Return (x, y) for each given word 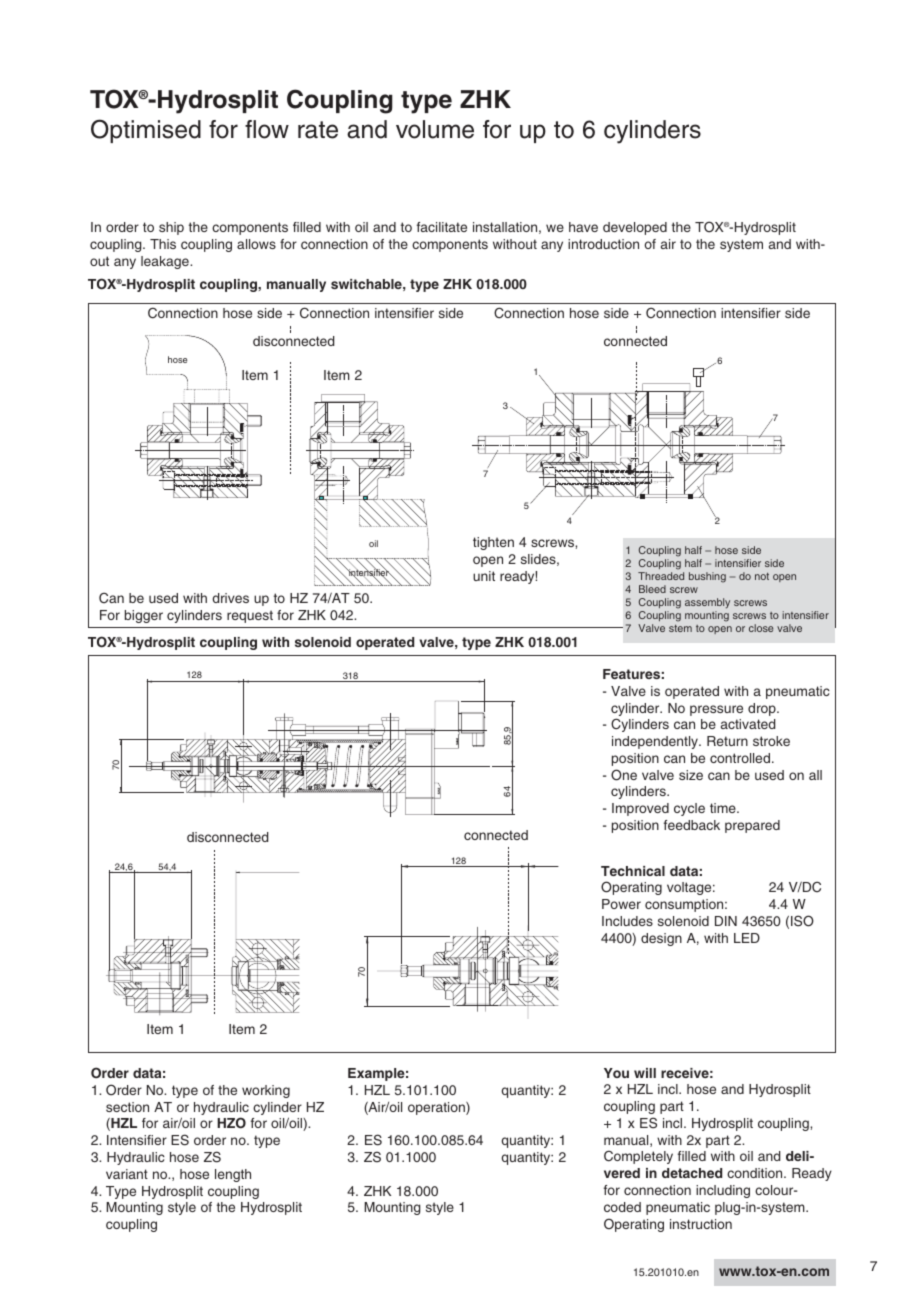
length (233, 1175)
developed (635, 228)
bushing (707, 577)
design (661, 939)
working (266, 1091)
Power (621, 904)
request (250, 616)
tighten (493, 543)
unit (484, 576)
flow (267, 129)
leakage (166, 262)
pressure (716, 710)
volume (435, 129)
